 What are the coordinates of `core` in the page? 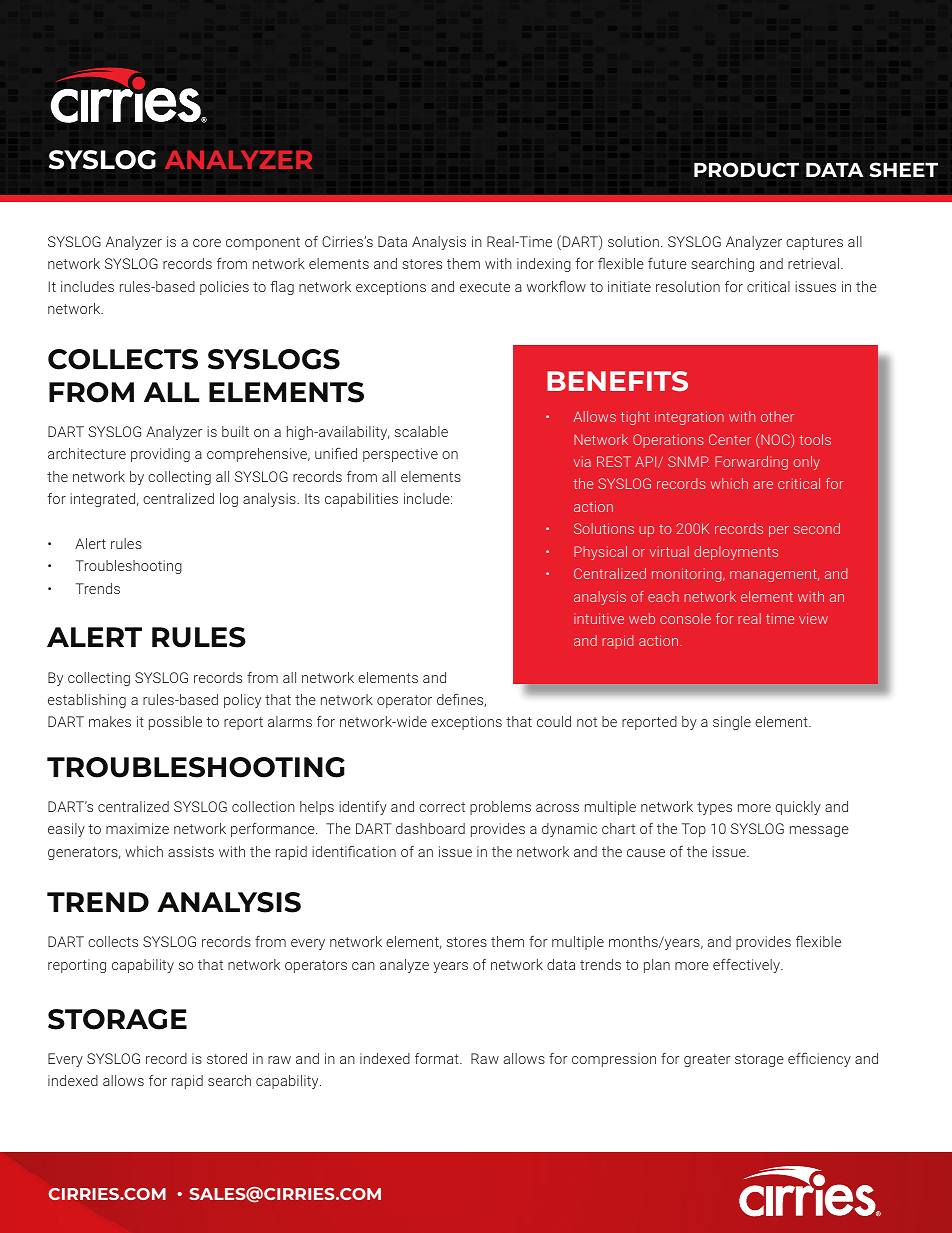 It's located at (207, 243).
